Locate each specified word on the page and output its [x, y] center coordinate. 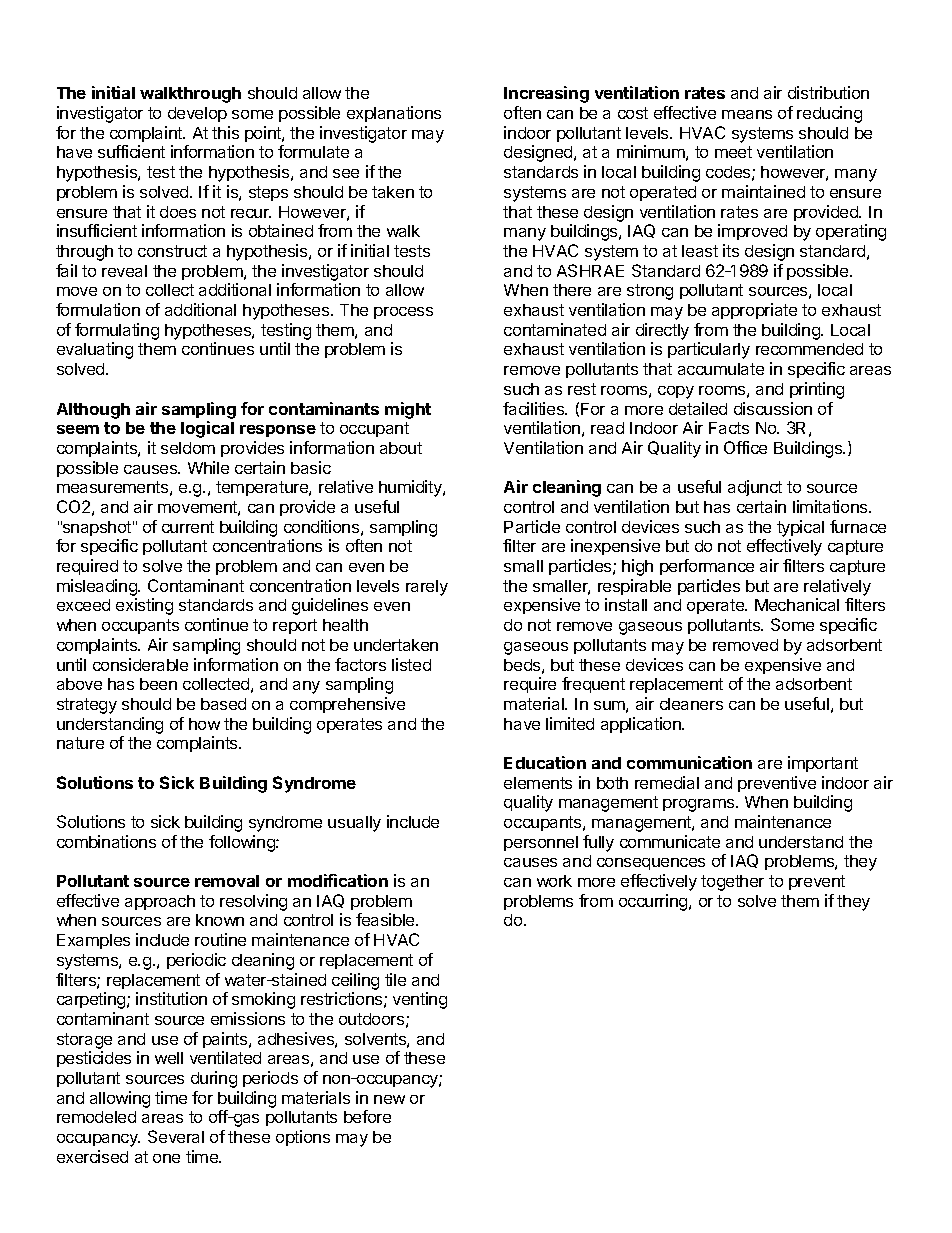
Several [176, 1136]
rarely [427, 588]
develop [197, 114]
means [747, 114]
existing [144, 606]
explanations [394, 114]
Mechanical [797, 604]
